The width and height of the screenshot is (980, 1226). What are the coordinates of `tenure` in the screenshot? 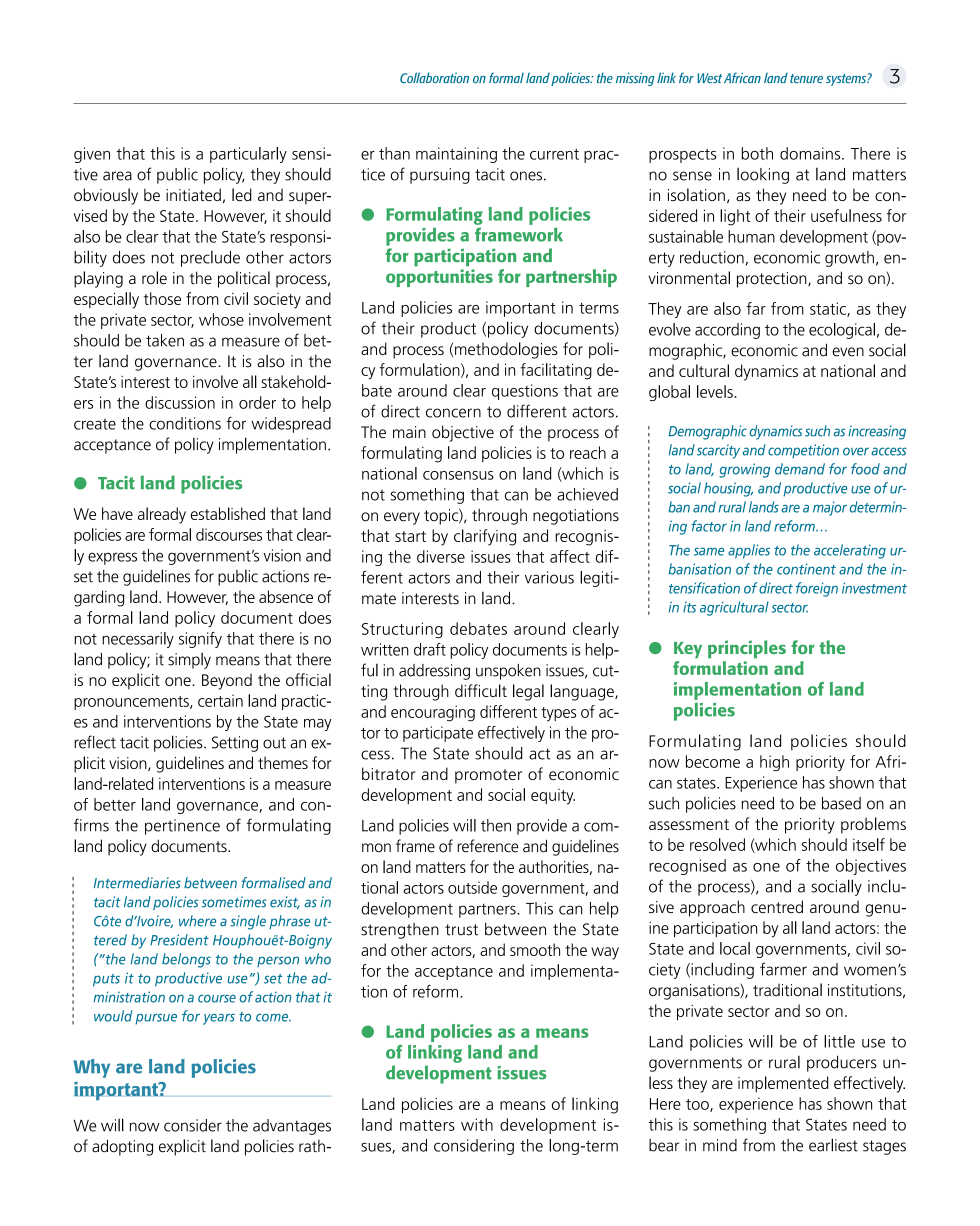 It's located at (806, 78).
